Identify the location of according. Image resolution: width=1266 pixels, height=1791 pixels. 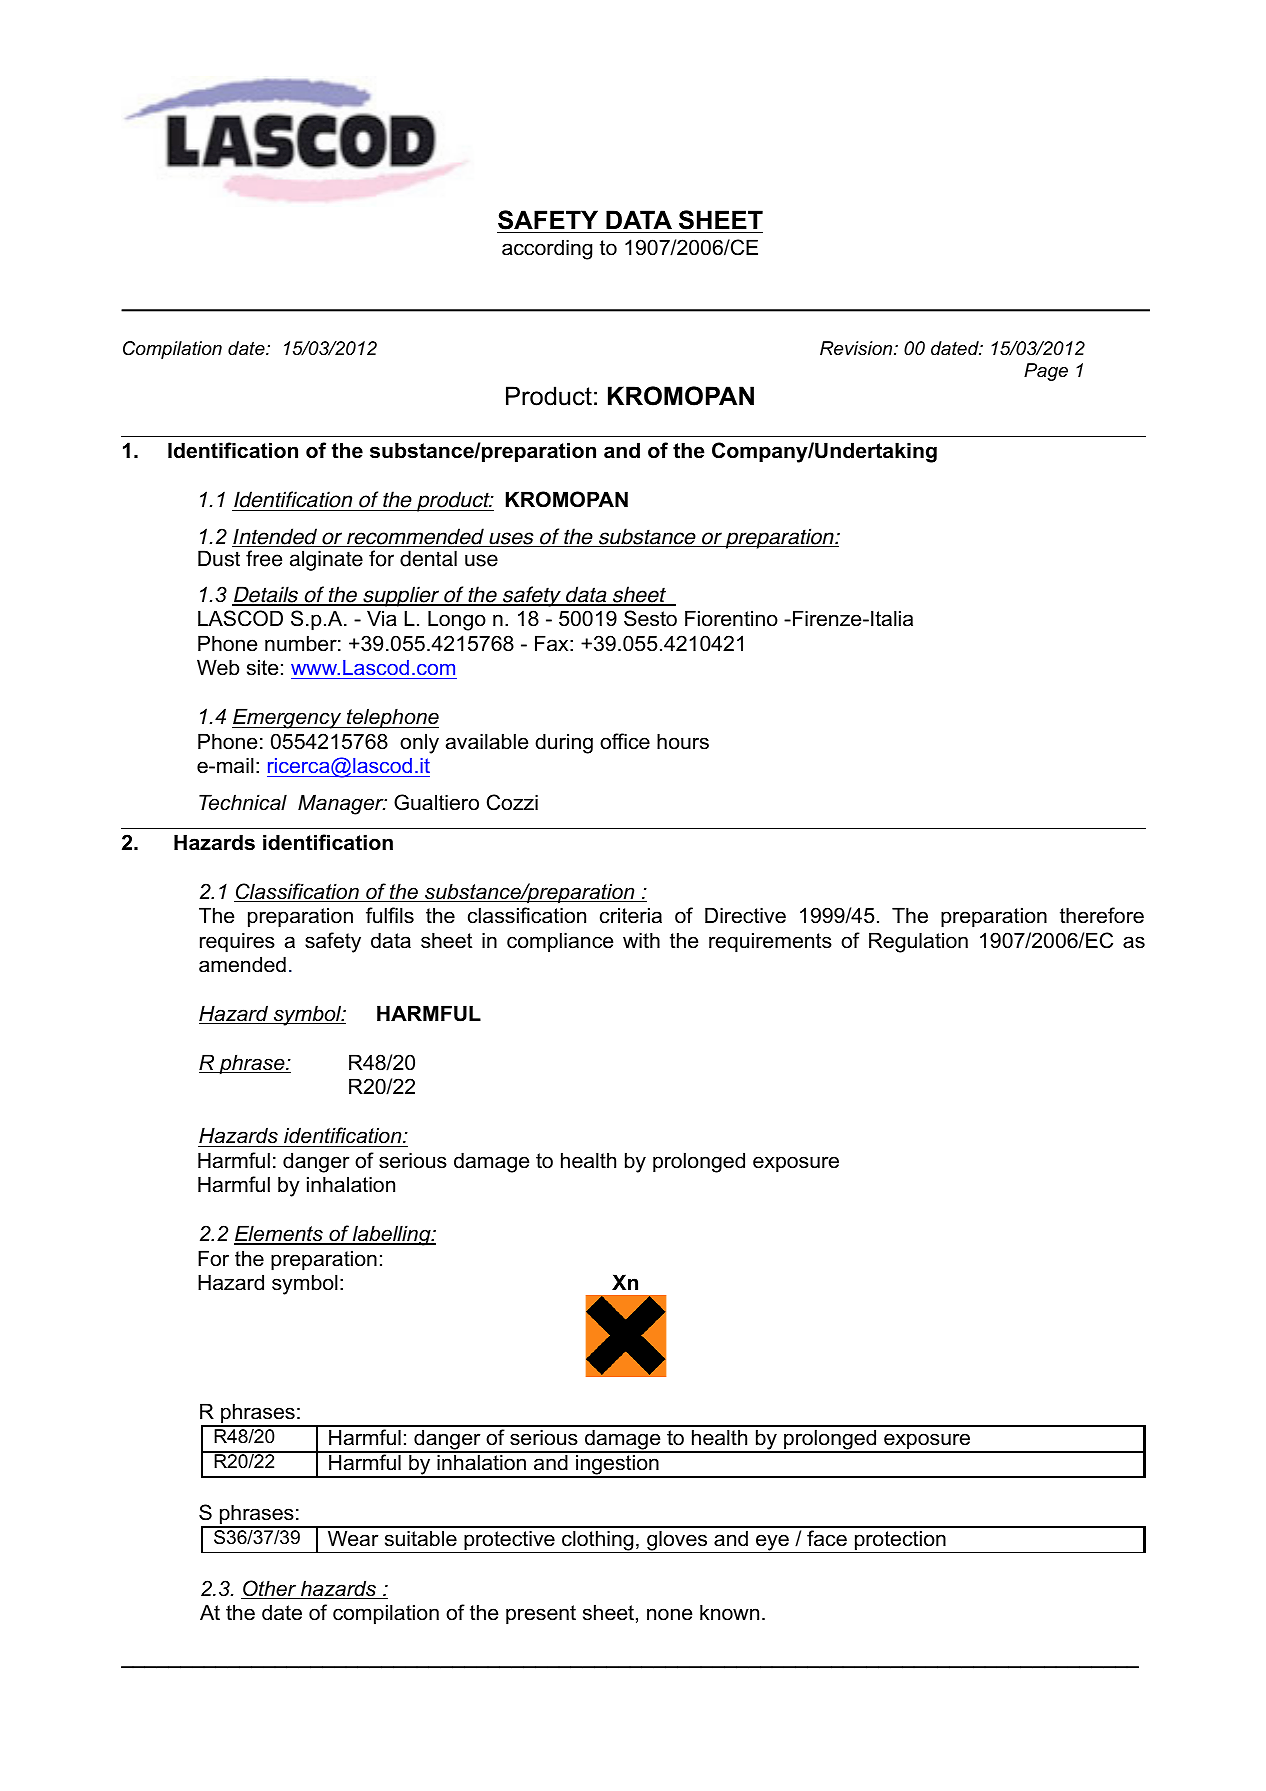
(547, 249).
